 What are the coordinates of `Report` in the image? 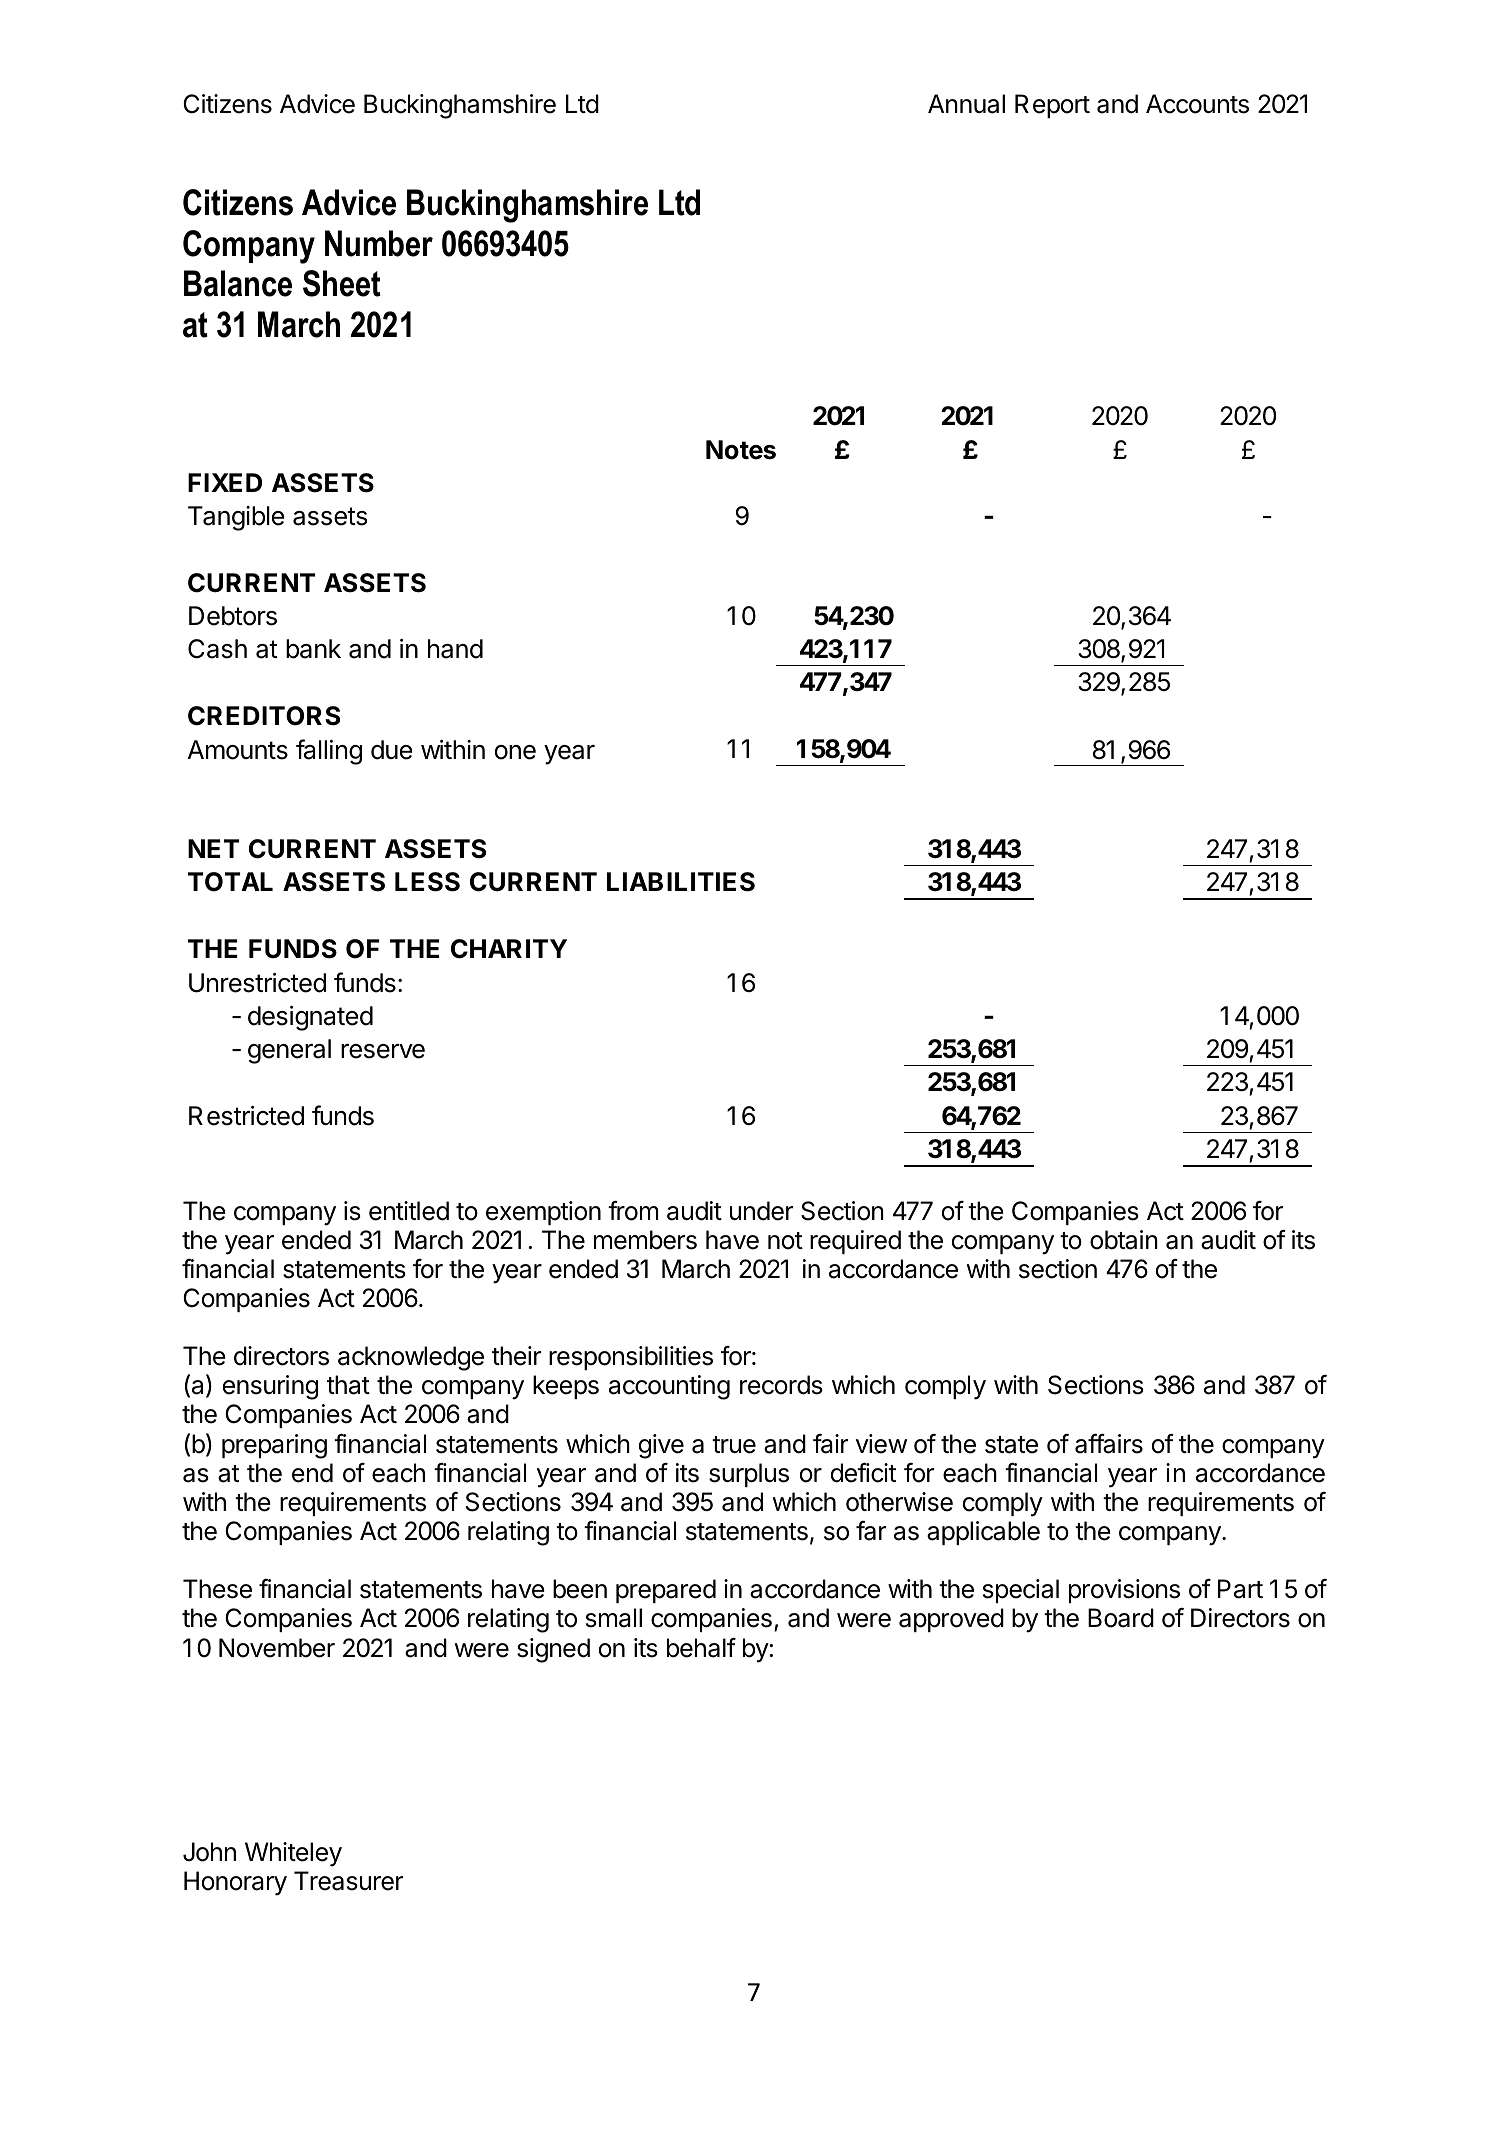 It's located at (1052, 106).
